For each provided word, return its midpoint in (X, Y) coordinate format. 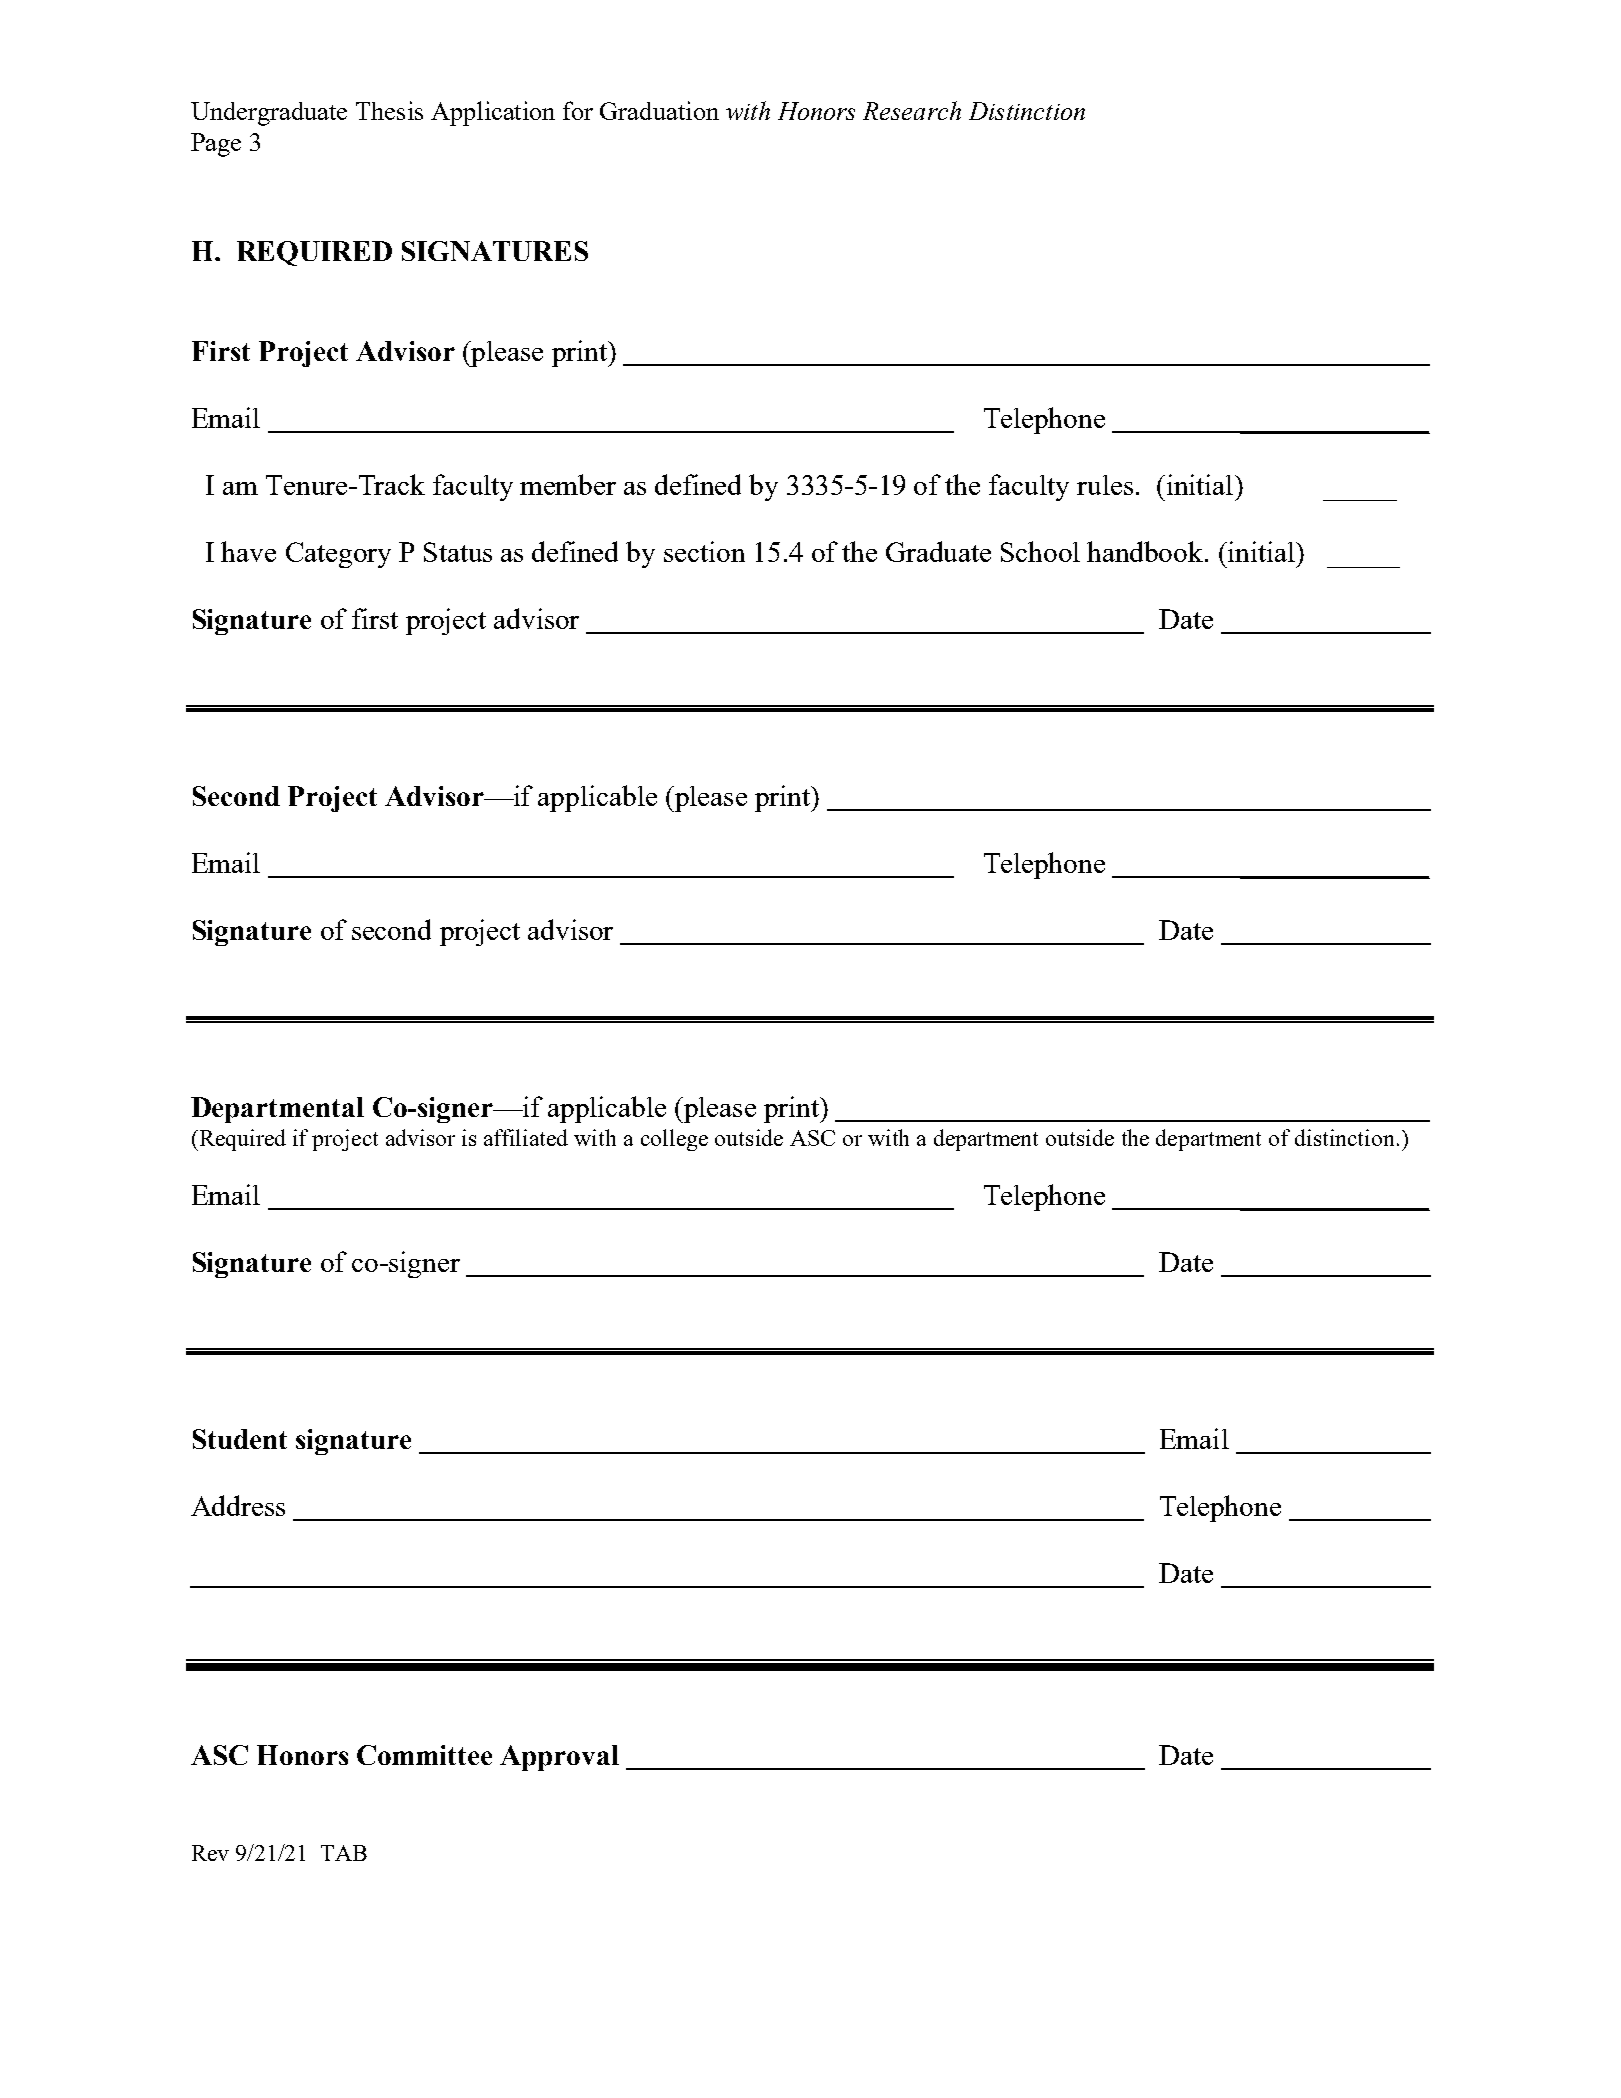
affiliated (526, 1137)
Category (338, 555)
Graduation (659, 110)
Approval (559, 1758)
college (674, 1140)
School (1040, 551)
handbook (1146, 551)
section (704, 551)
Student (240, 1439)
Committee (424, 1755)
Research (912, 110)
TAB (344, 1853)
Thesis (389, 110)
